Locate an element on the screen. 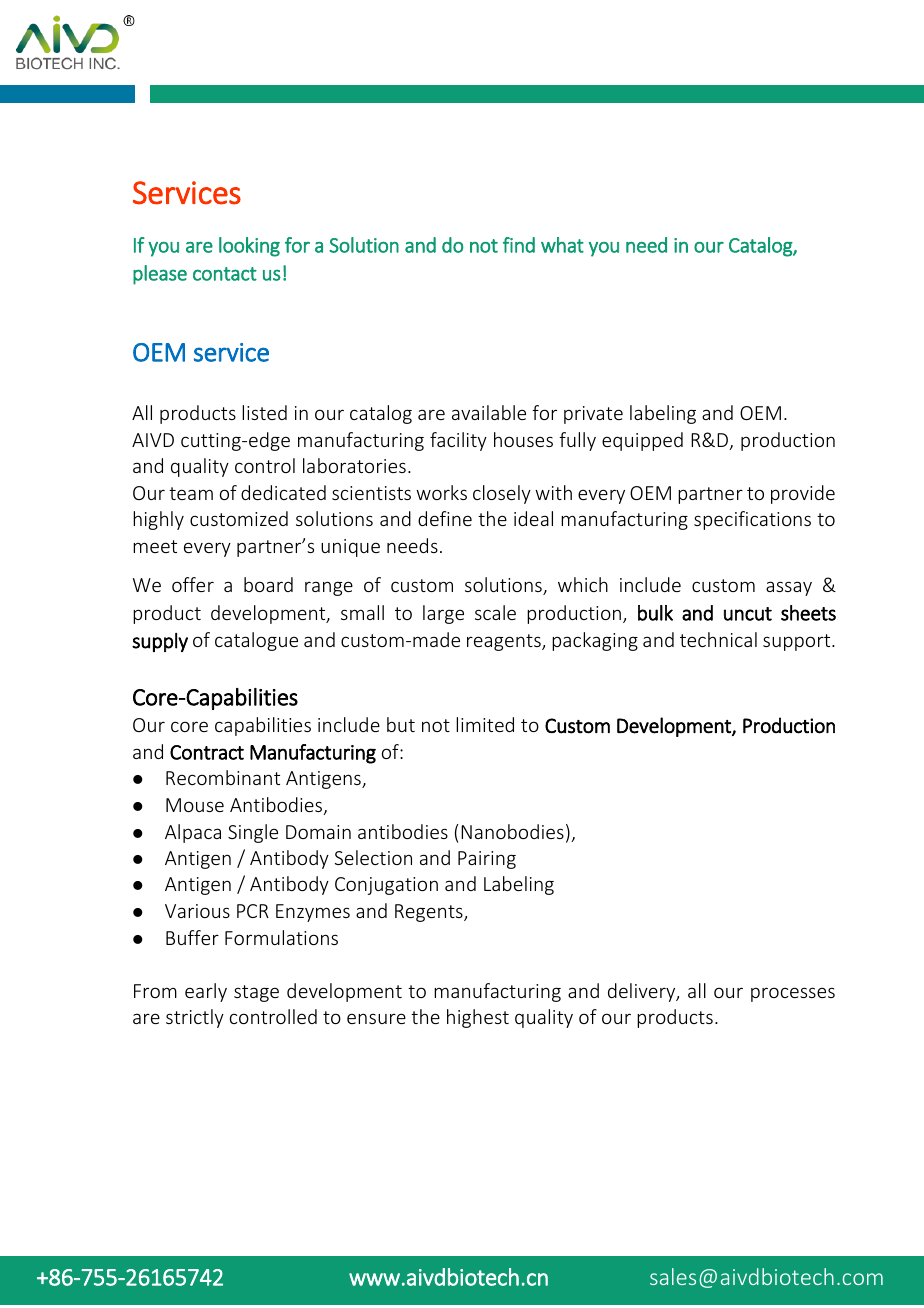 The height and width of the screenshot is (1308, 924). limited is located at coordinates (485, 724).
